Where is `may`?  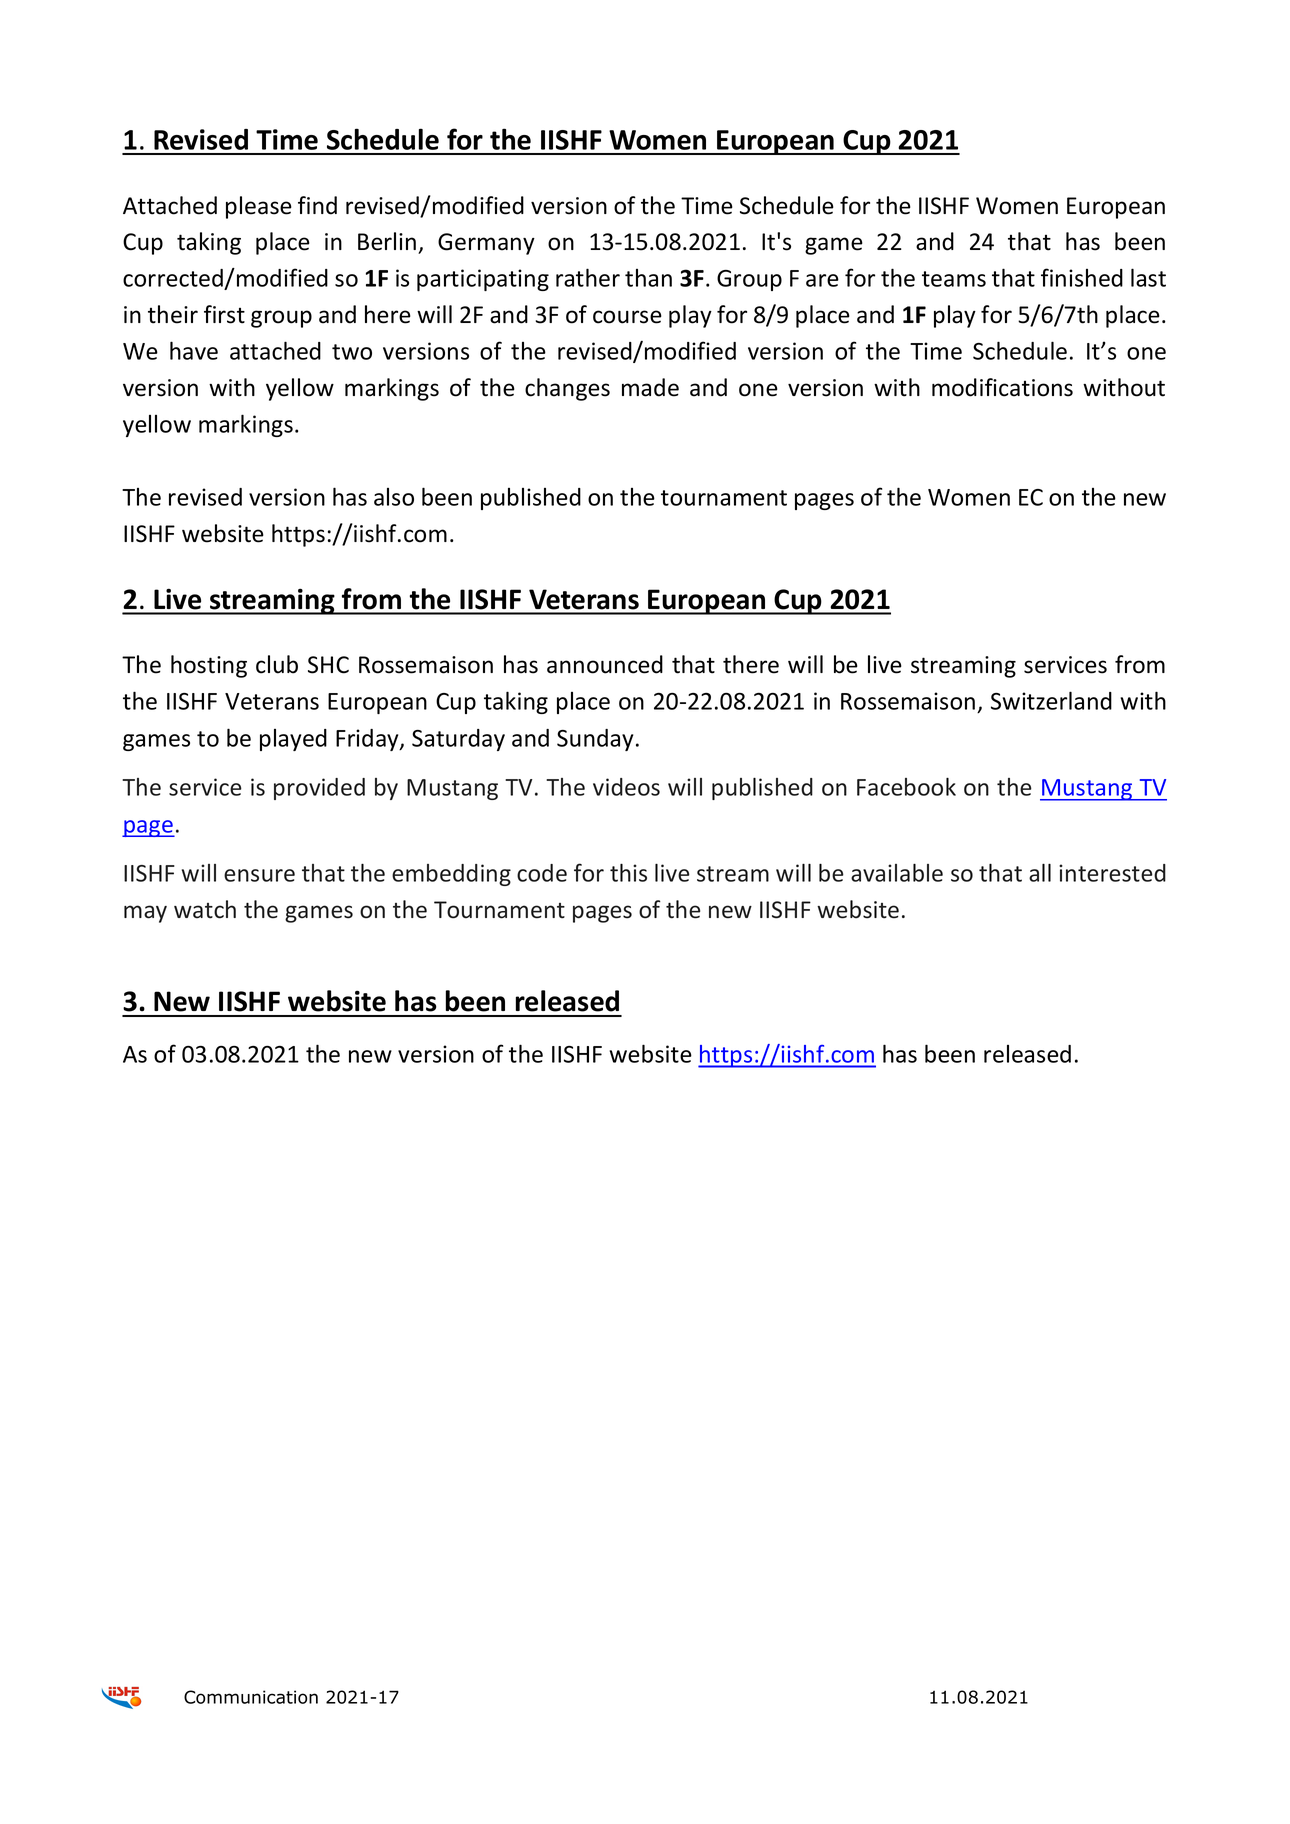 may is located at coordinates (145, 914).
